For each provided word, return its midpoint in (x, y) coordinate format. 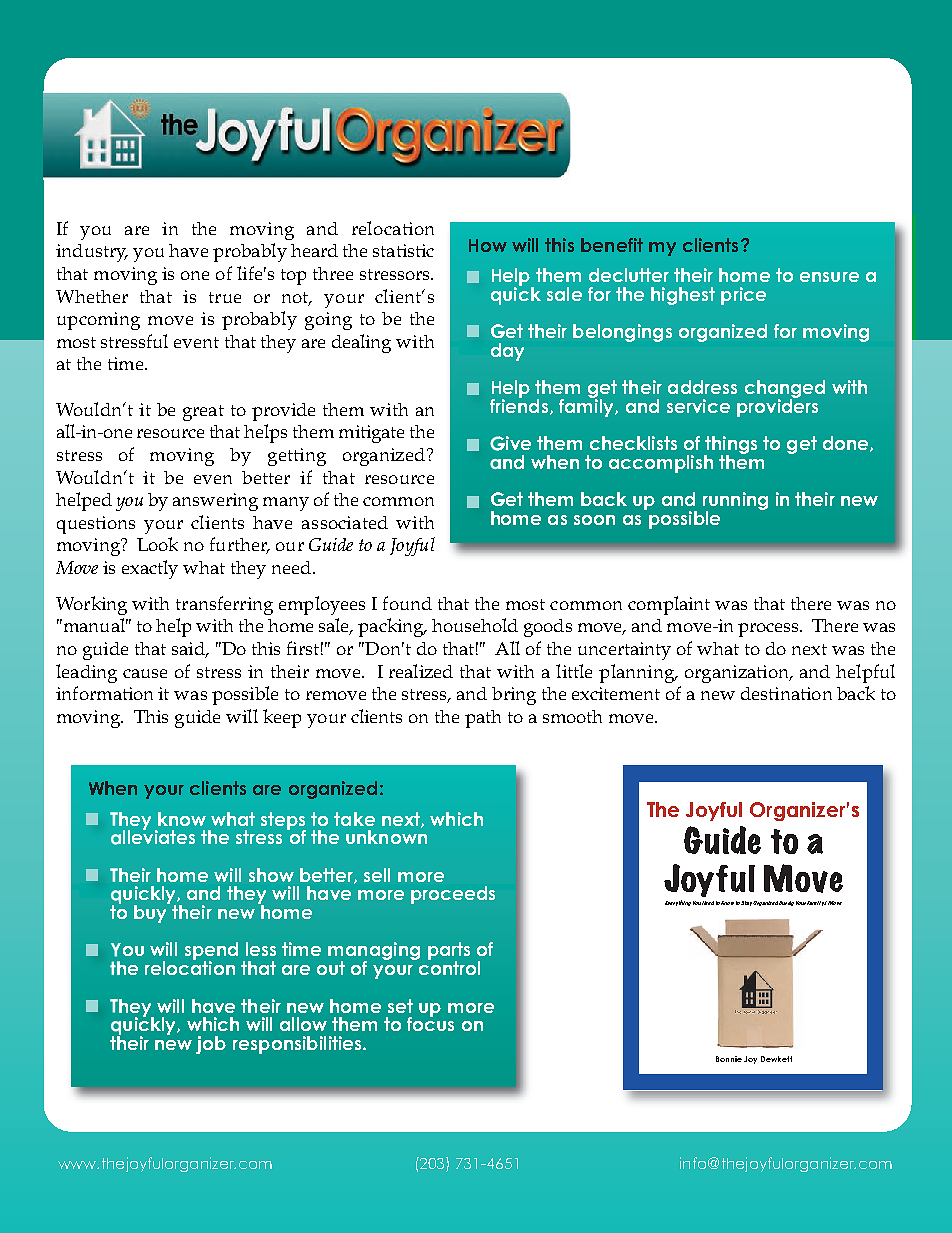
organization (738, 674)
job (211, 1045)
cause (145, 673)
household (475, 625)
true (225, 297)
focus (430, 1023)
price (743, 296)
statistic (403, 250)
